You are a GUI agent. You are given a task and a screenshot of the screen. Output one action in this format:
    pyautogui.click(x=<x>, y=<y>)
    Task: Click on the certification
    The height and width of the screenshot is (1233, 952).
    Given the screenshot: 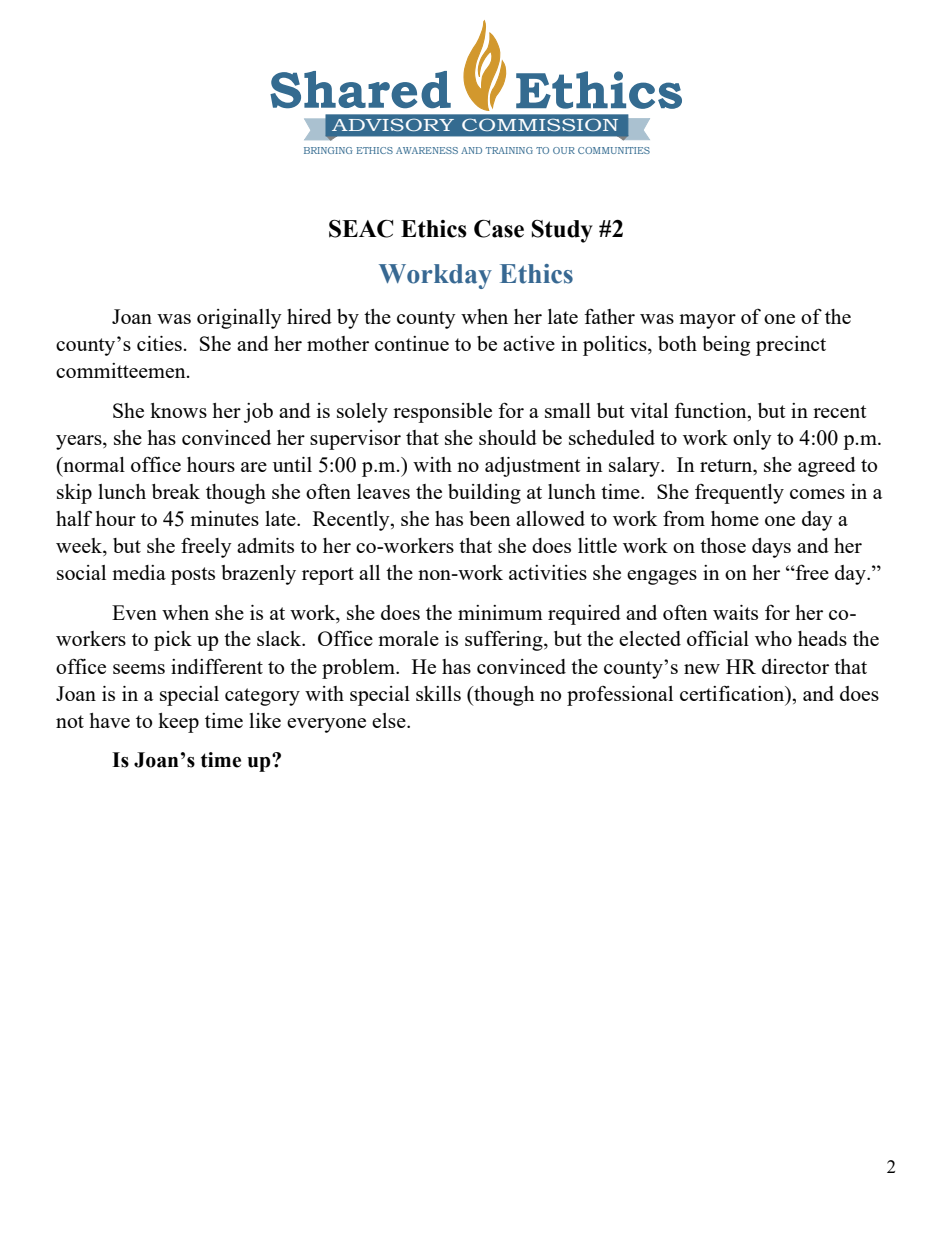 What is the action you would take?
    pyautogui.click(x=733, y=693)
